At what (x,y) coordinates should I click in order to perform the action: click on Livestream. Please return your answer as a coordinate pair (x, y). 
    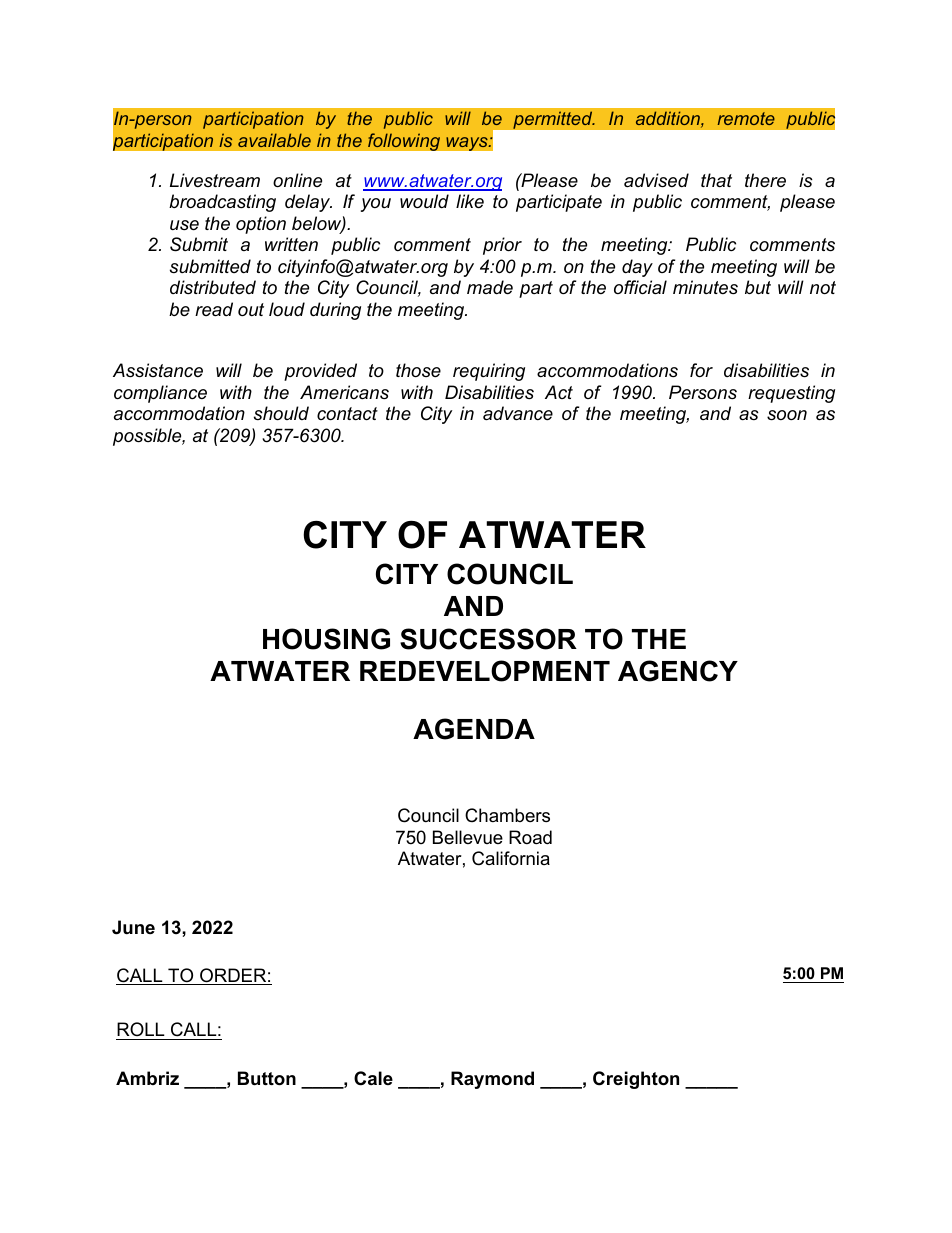
    Looking at the image, I should click on (215, 180).
